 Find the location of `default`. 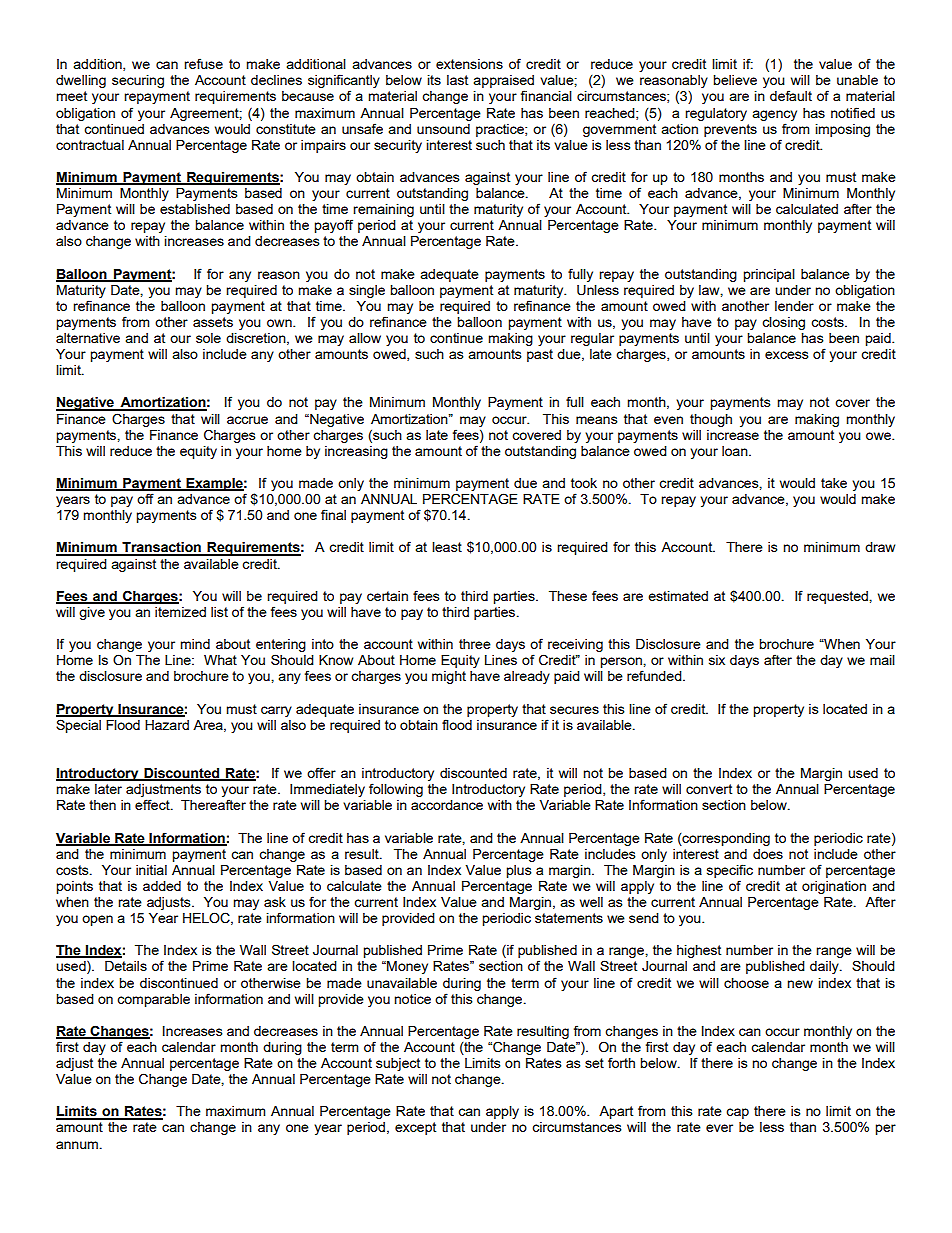

default is located at coordinates (791, 95).
